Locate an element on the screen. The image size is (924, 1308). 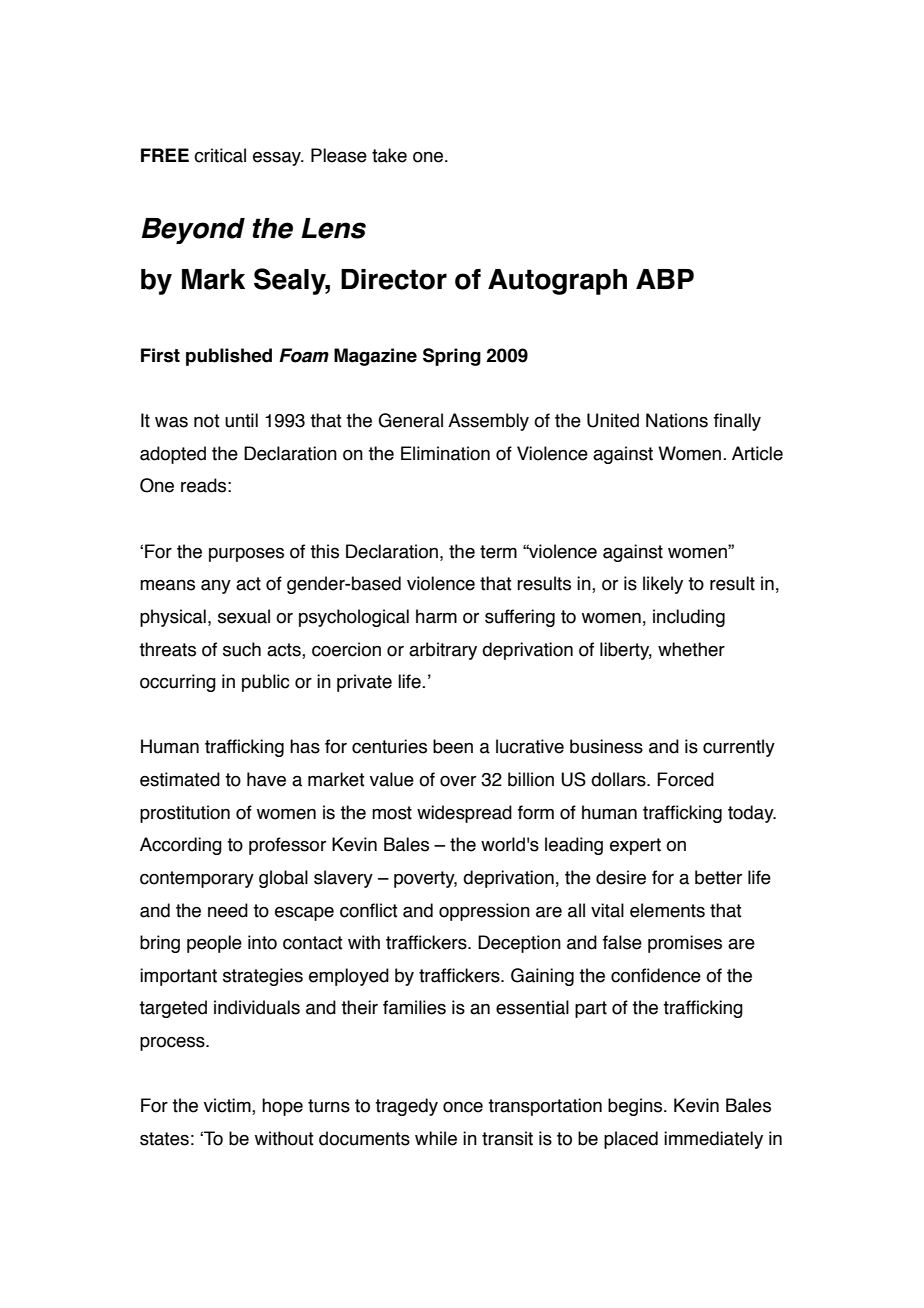
Article is located at coordinates (757, 453).
